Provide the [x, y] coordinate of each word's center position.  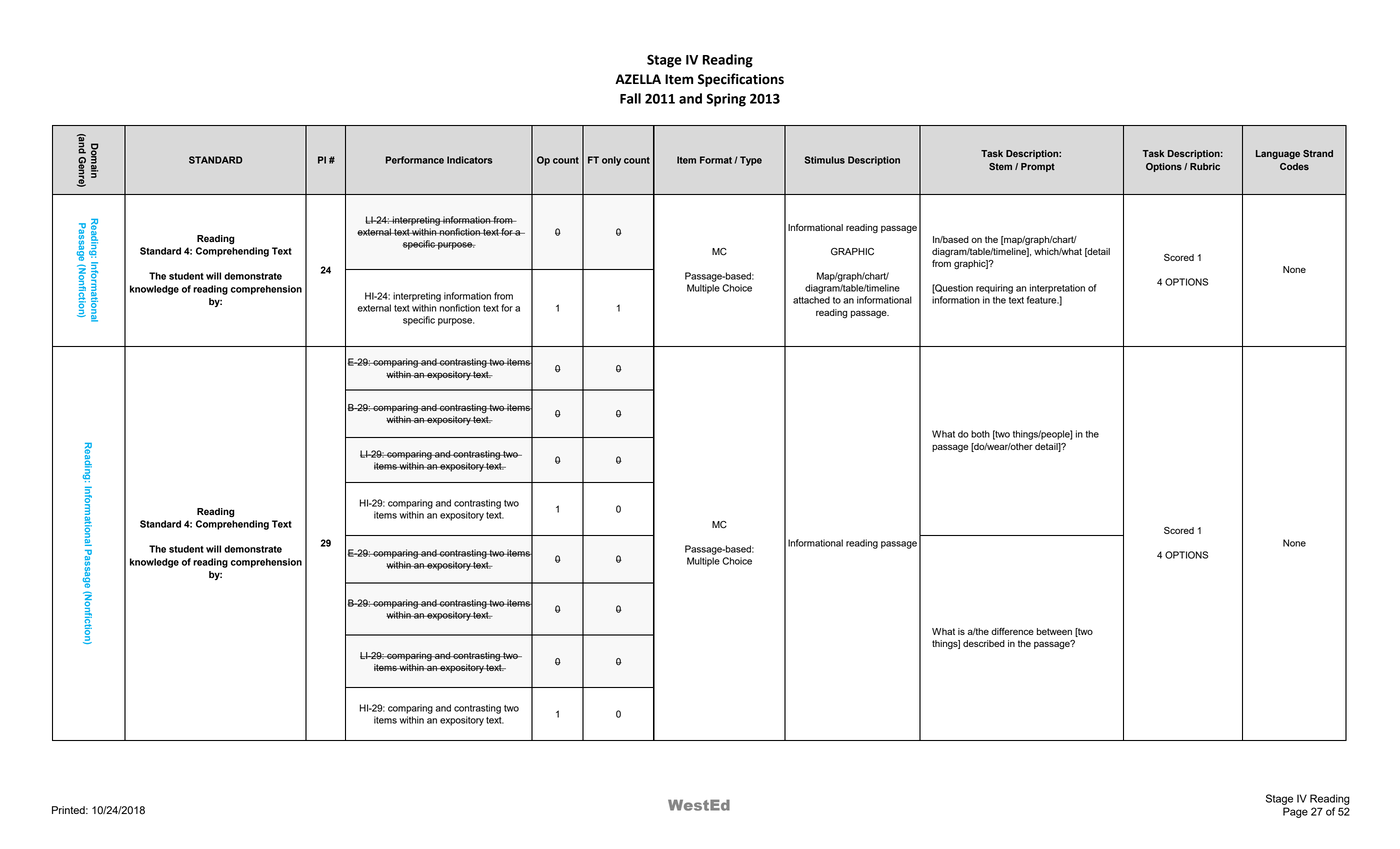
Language [1278, 154]
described [984, 643]
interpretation [1057, 289]
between [1054, 631]
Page [1295, 812]
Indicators [469, 160]
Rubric [1205, 166]
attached [811, 300]
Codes [1294, 166]
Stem [1000, 166]
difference [1012, 631]
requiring [994, 289]
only [611, 161]
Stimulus [824, 160]
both [980, 434]
